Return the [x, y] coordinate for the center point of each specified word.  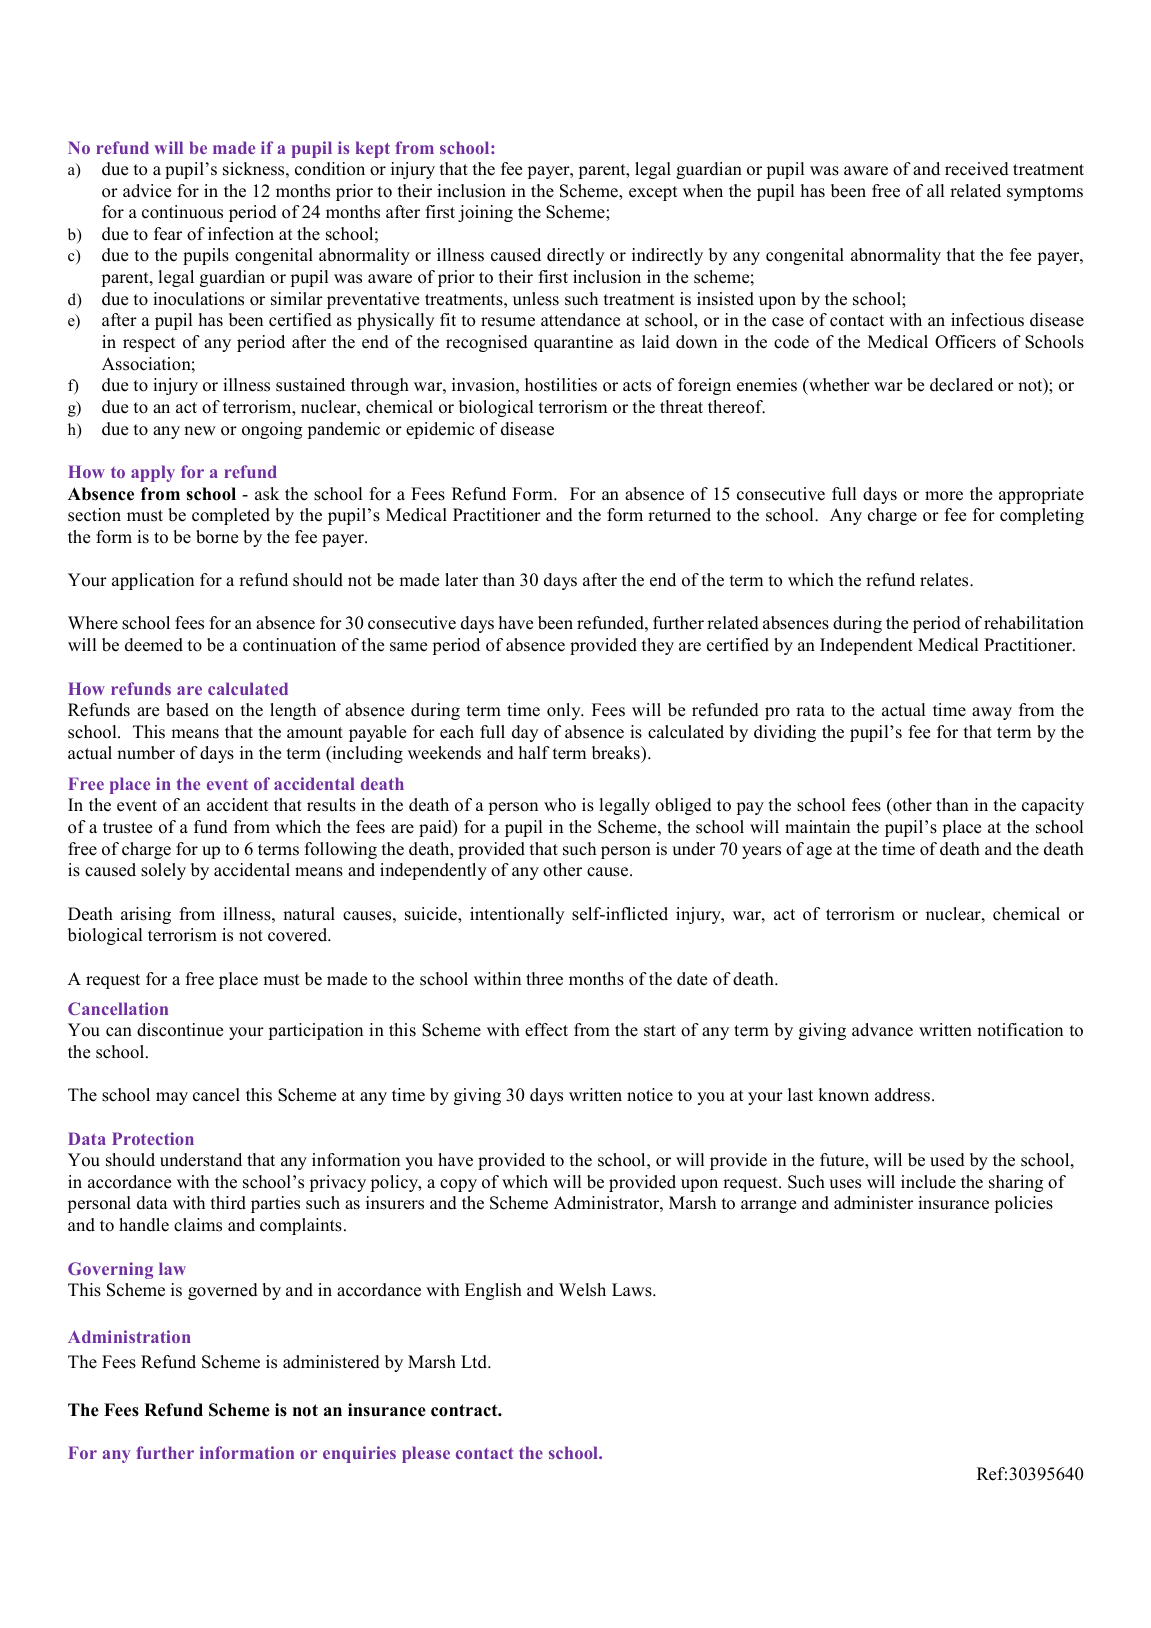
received [977, 169]
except [653, 193]
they [658, 646]
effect [546, 1030]
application [153, 581]
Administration [129, 1336]
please [426, 1454]
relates [945, 580]
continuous [182, 212]
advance [882, 1030]
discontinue [180, 1030]
